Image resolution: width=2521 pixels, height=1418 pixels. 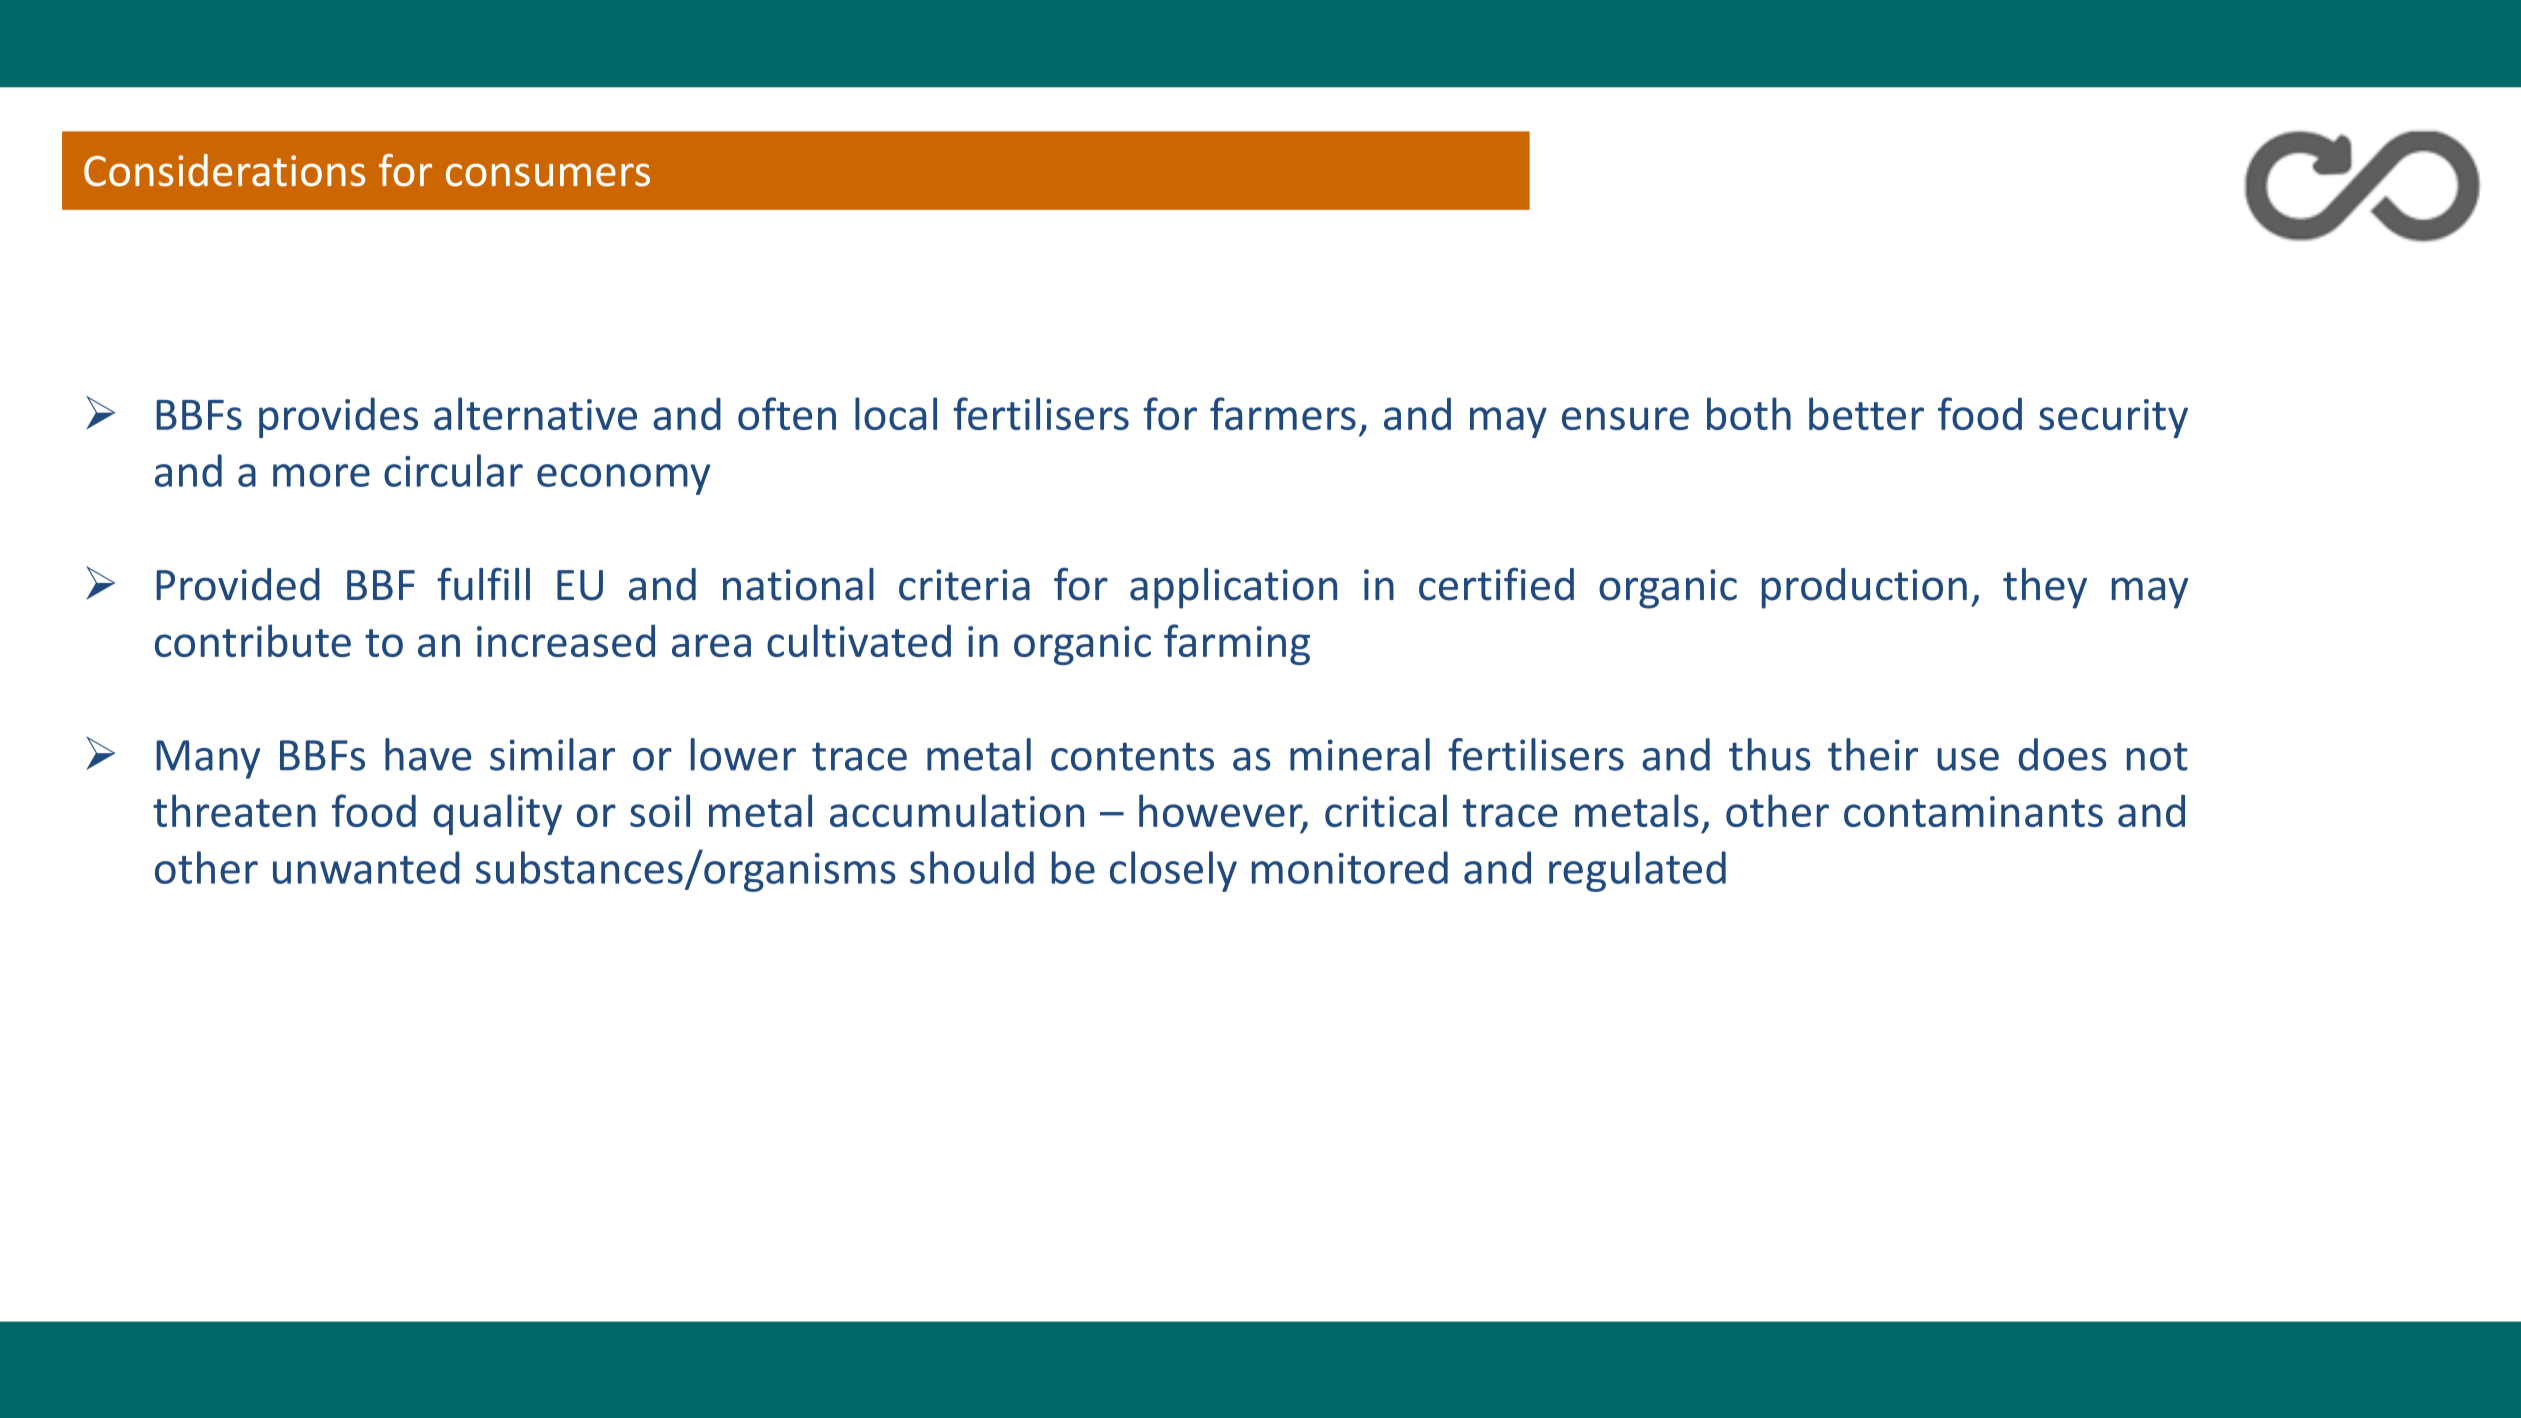 What do you see at coordinates (1233, 588) in the screenshot?
I see `application` at bounding box center [1233, 588].
